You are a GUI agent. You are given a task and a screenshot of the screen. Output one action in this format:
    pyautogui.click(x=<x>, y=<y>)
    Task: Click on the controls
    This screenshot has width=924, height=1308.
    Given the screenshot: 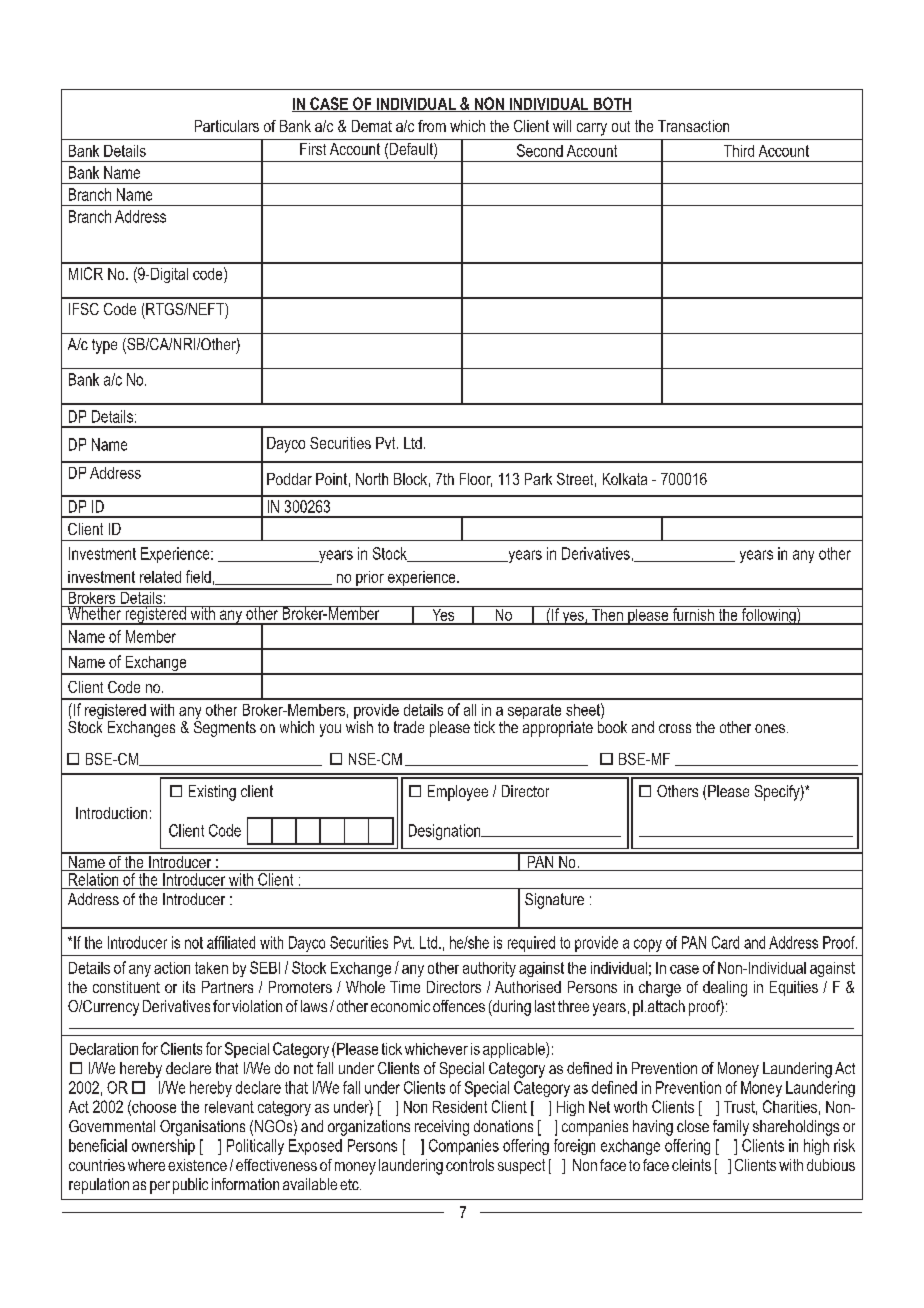 What is the action you would take?
    pyautogui.click(x=470, y=1165)
